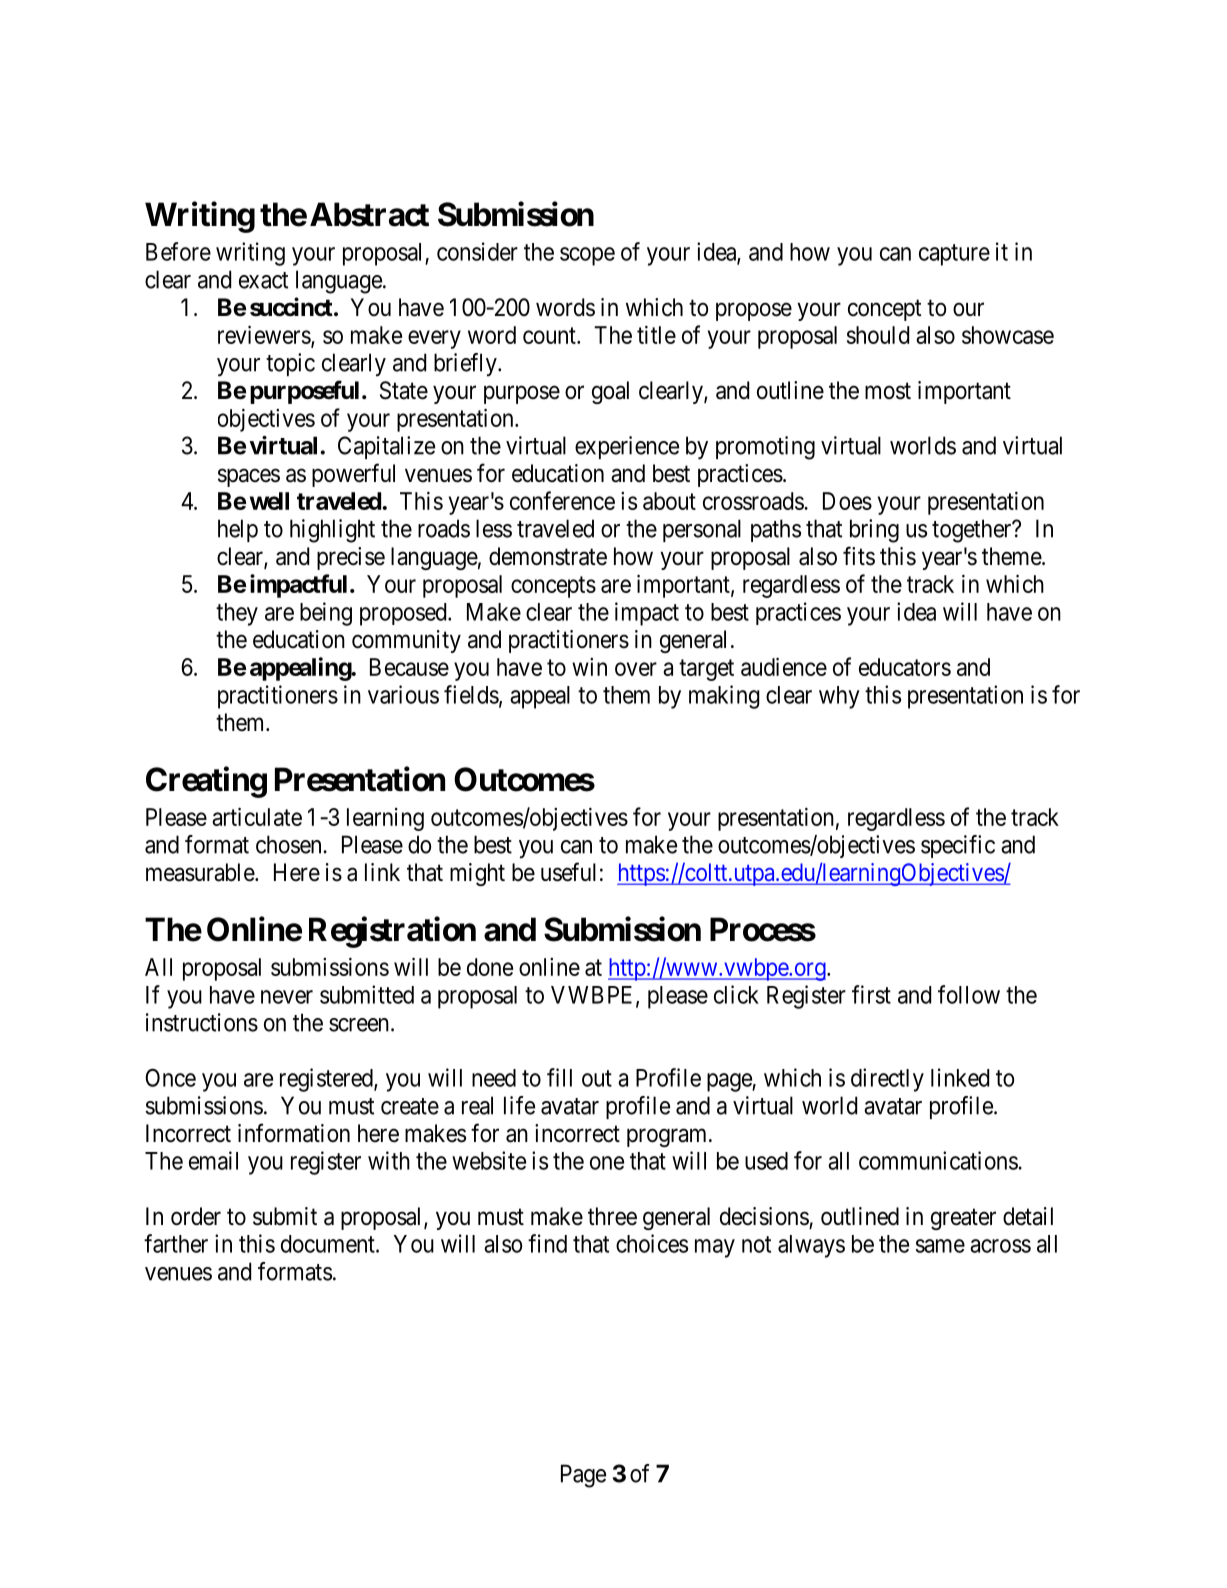 The width and height of the screenshot is (1227, 1588). Describe the element at coordinates (329, 1244) in the screenshot. I see `document` at that location.
